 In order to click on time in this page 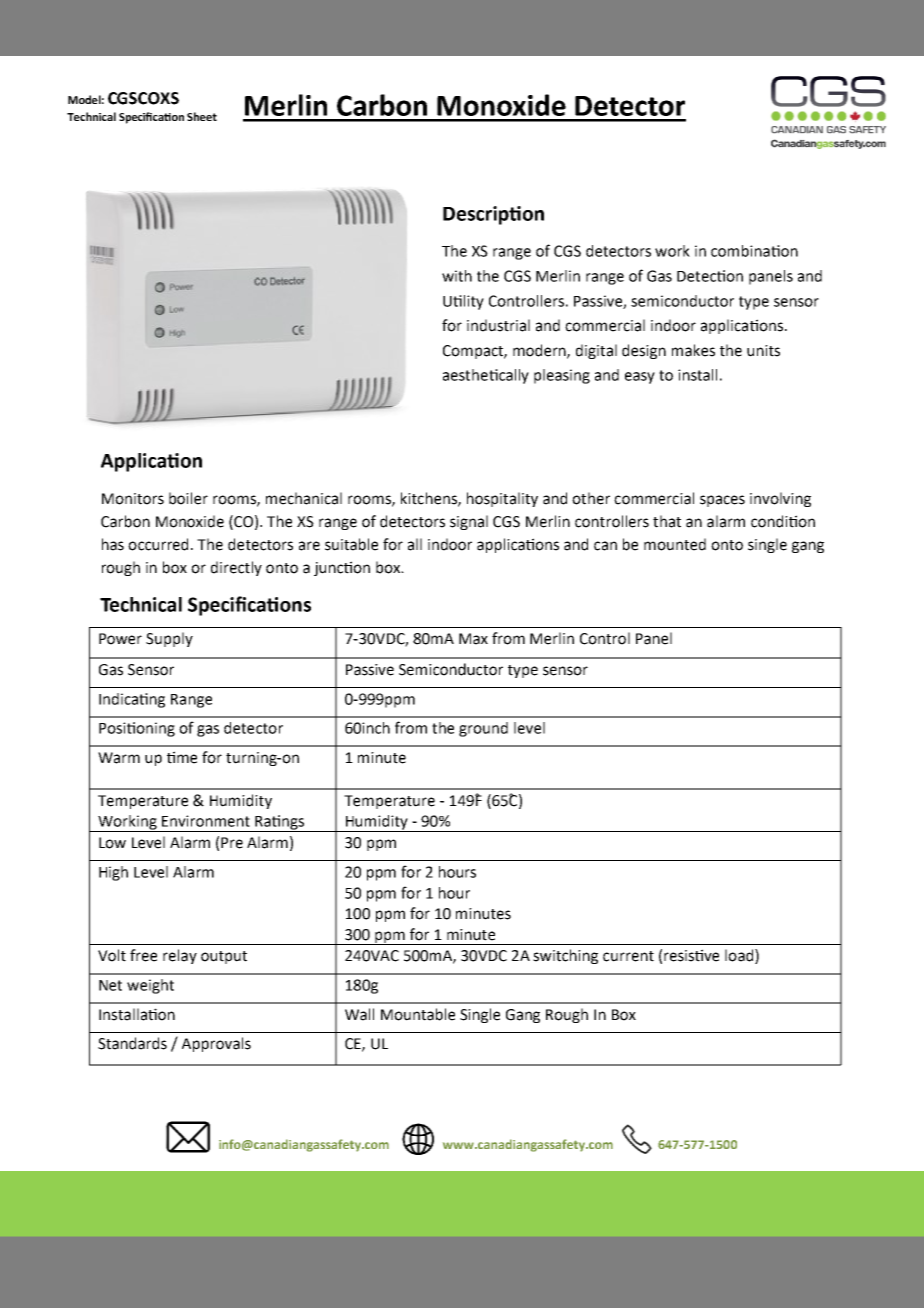, I will do `click(182, 757)`.
